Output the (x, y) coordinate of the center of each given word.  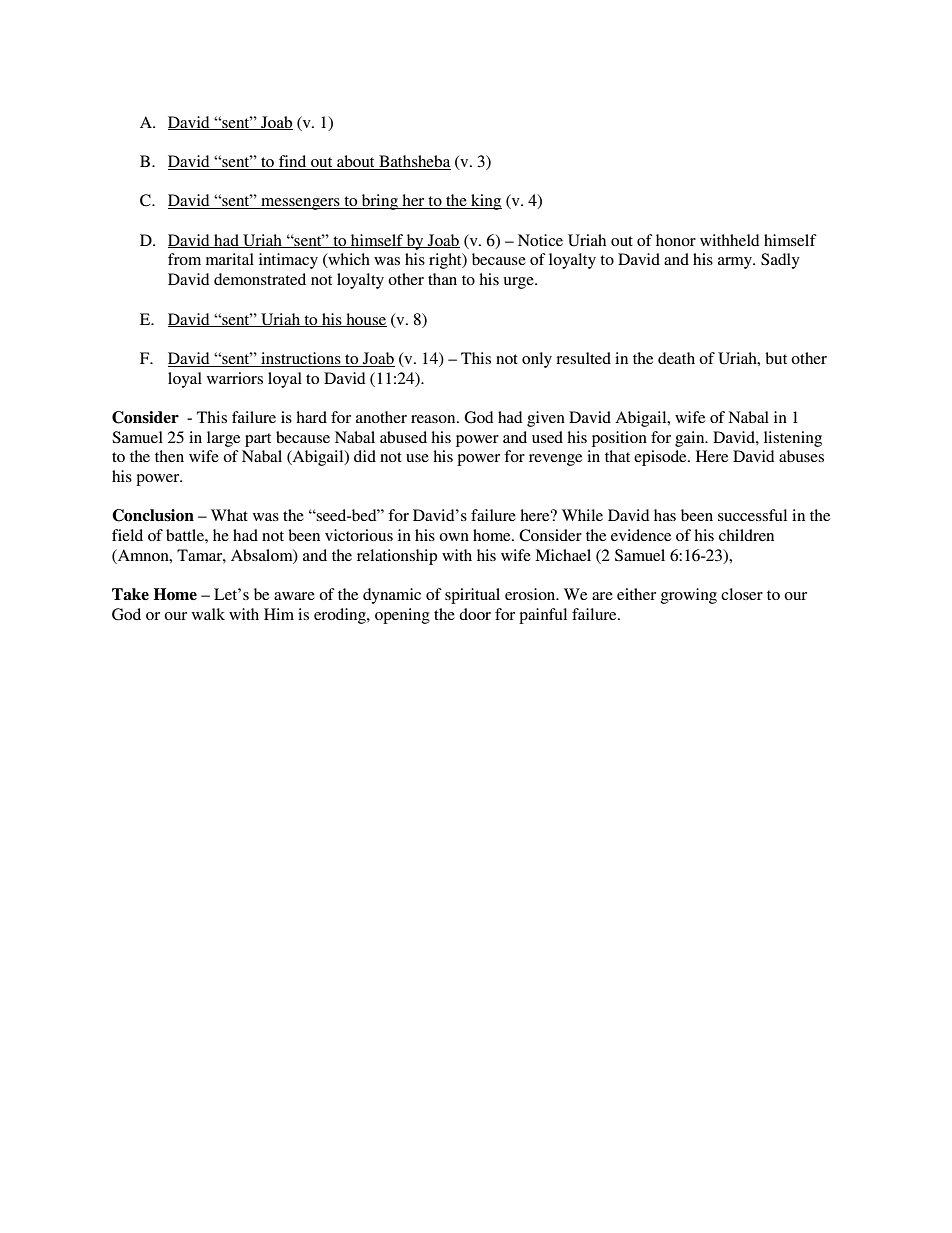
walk (208, 614)
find (293, 162)
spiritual (472, 596)
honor (676, 240)
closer (742, 594)
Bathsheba (414, 162)
